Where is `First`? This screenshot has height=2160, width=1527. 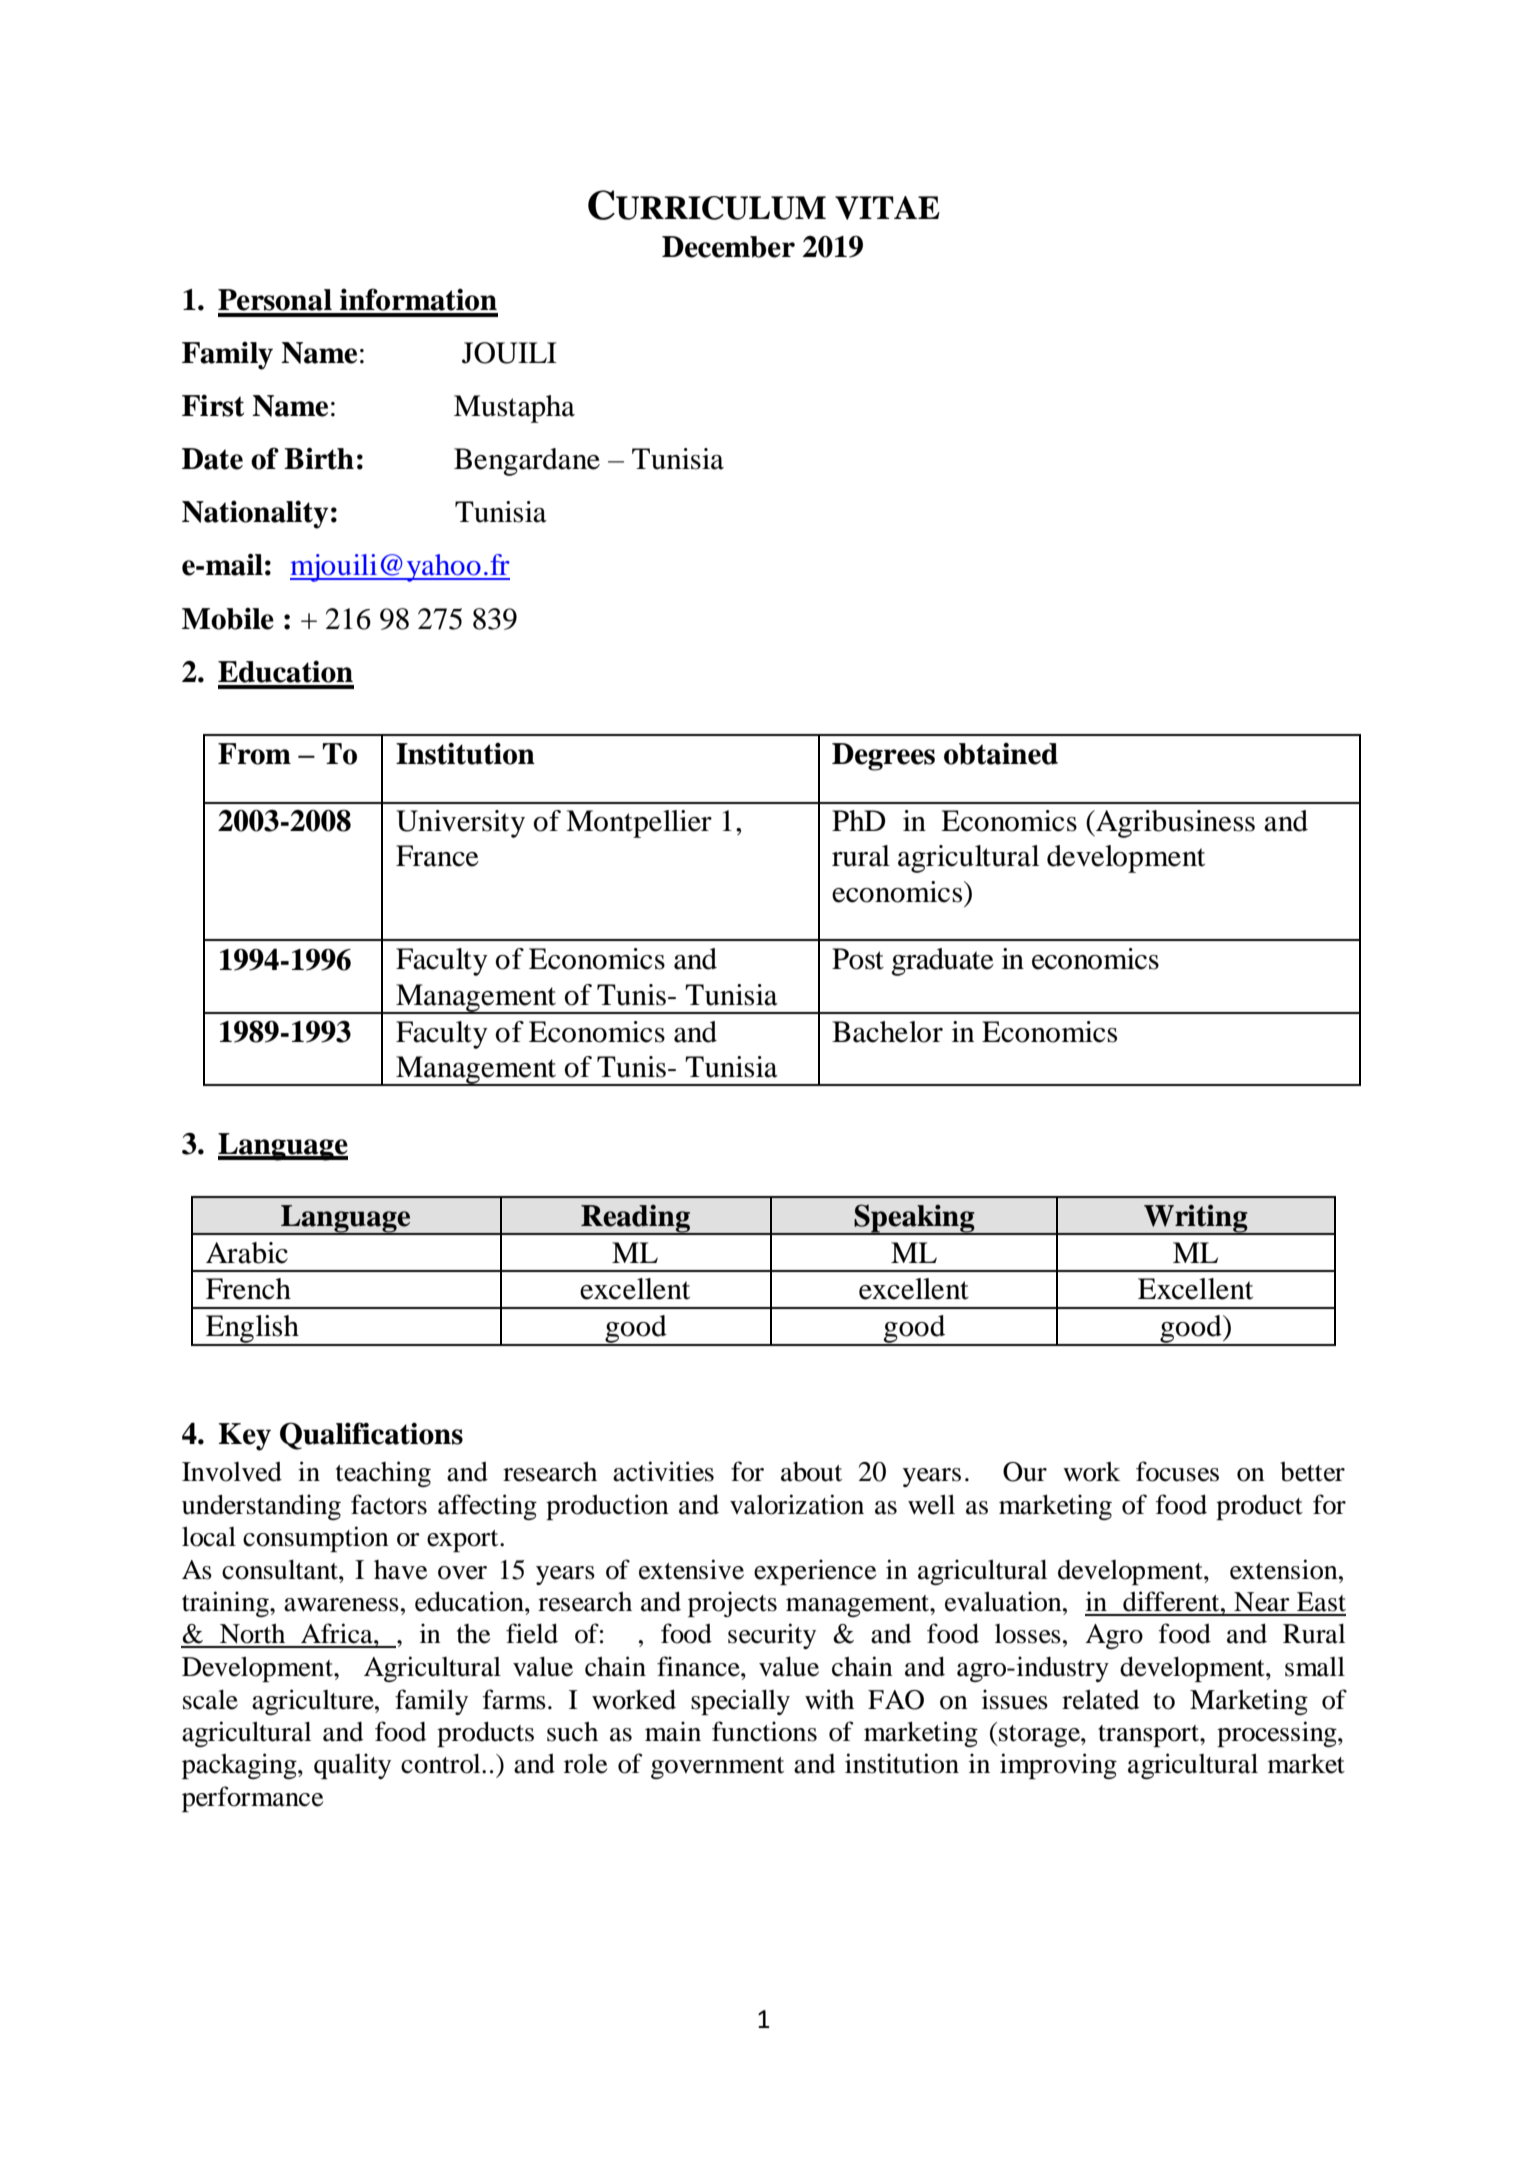
First is located at coordinates (213, 405).
